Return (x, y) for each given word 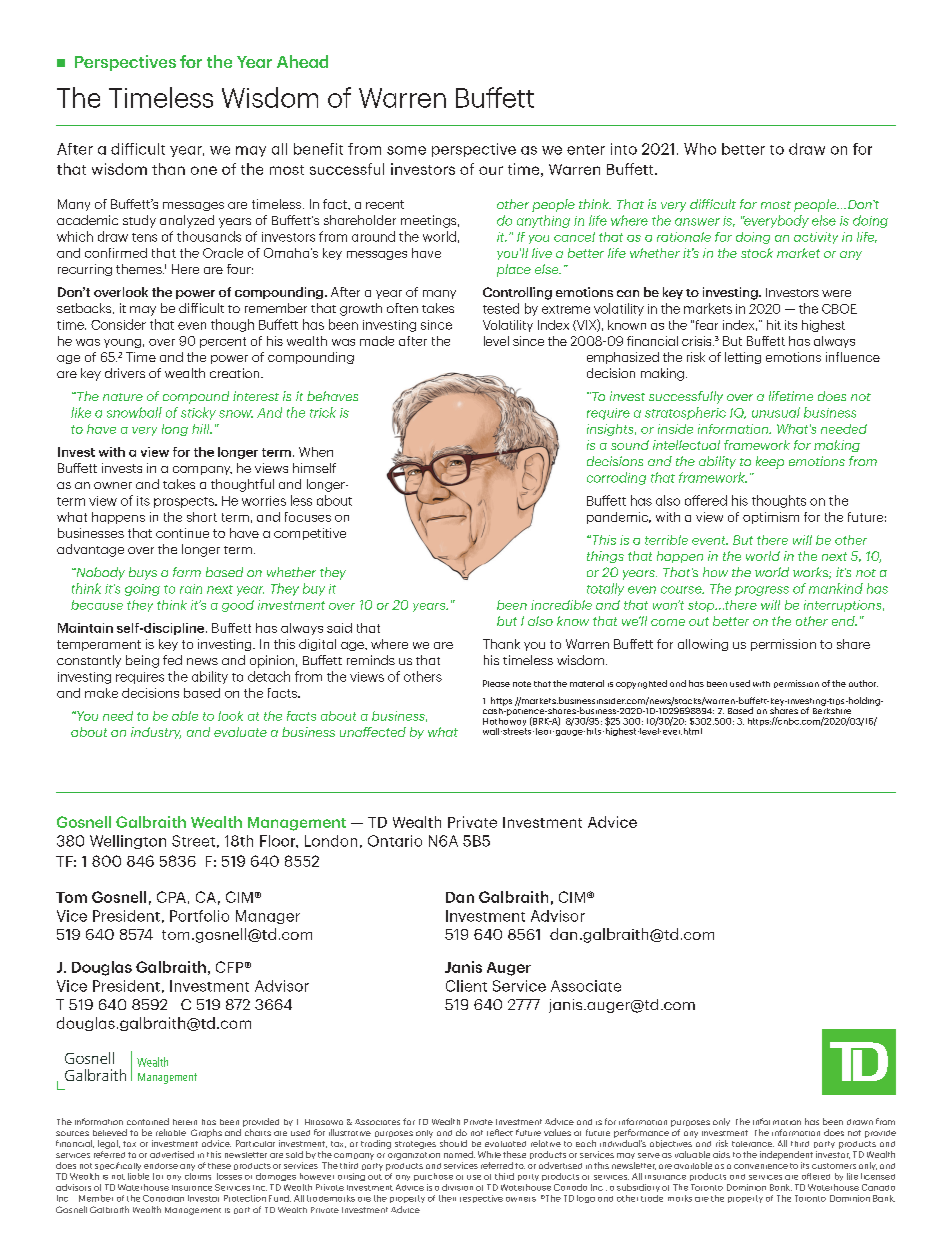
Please (496, 683)
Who (700, 149)
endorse (161, 1166)
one (204, 170)
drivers (125, 373)
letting (743, 358)
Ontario (395, 841)
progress (762, 591)
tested (501, 308)
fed (172, 660)
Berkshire (832, 709)
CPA (171, 897)
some (406, 150)
